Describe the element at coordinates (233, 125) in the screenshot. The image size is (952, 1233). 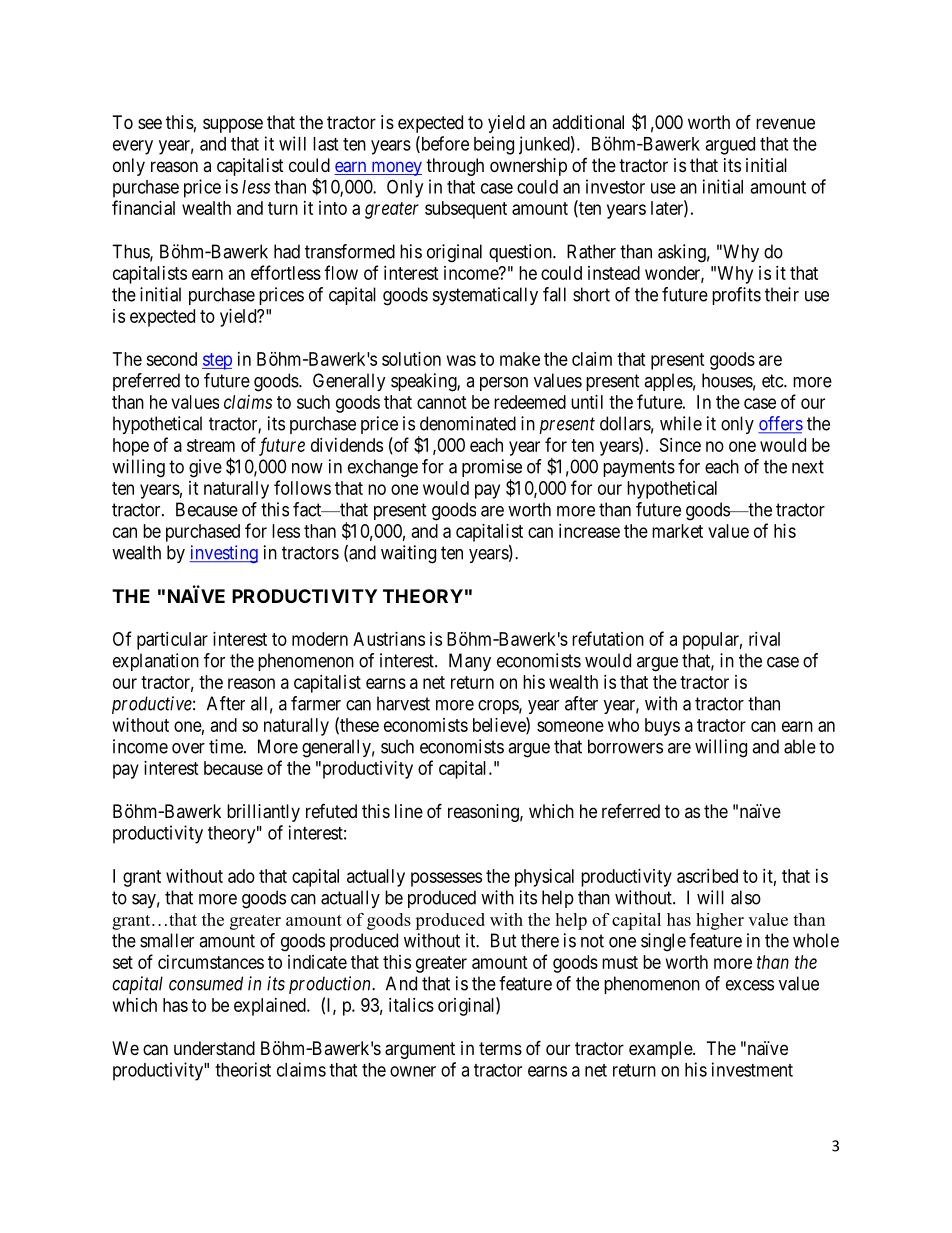
I see `suppose` at that location.
